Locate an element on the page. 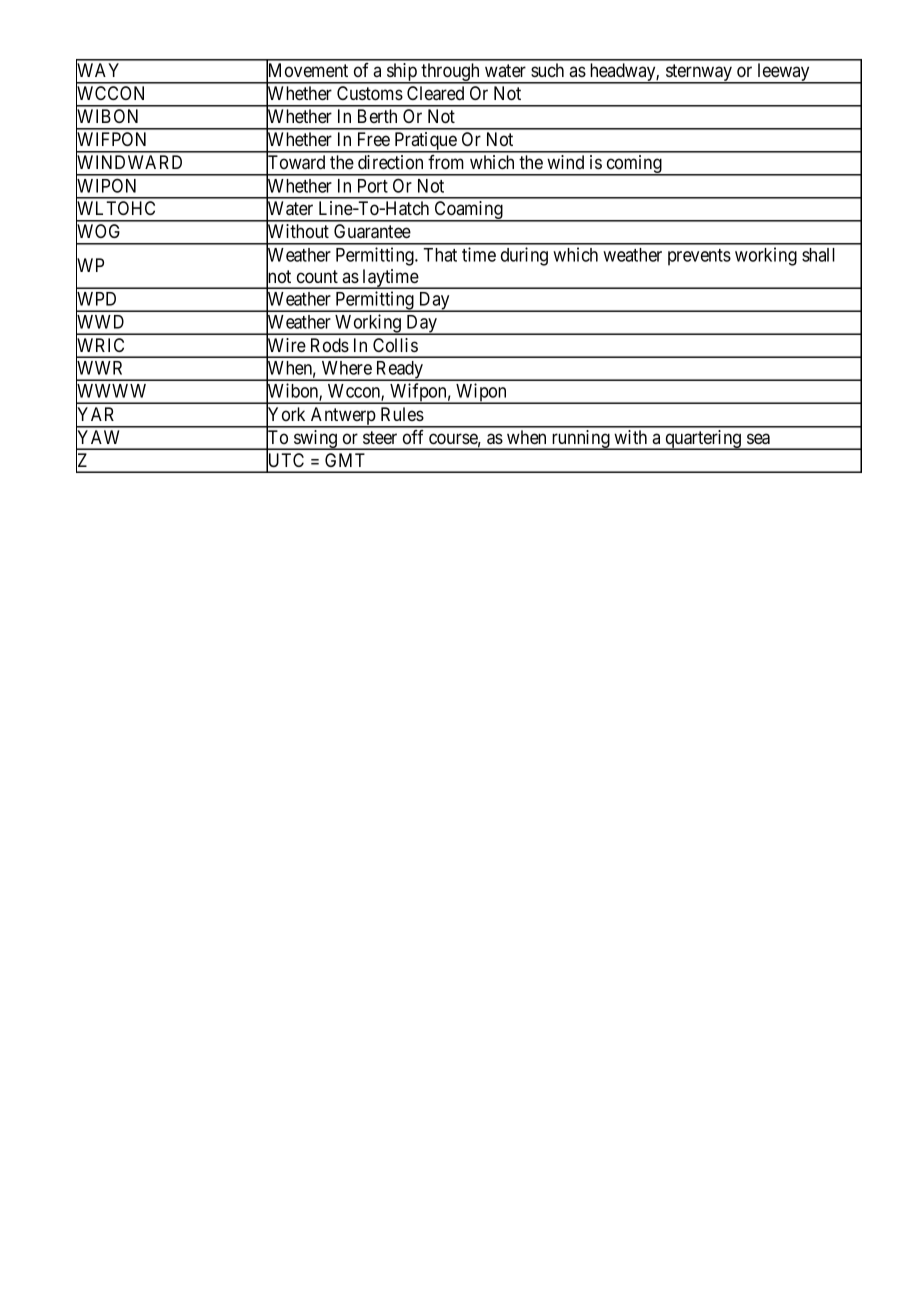  coming is located at coordinates (634, 165).
